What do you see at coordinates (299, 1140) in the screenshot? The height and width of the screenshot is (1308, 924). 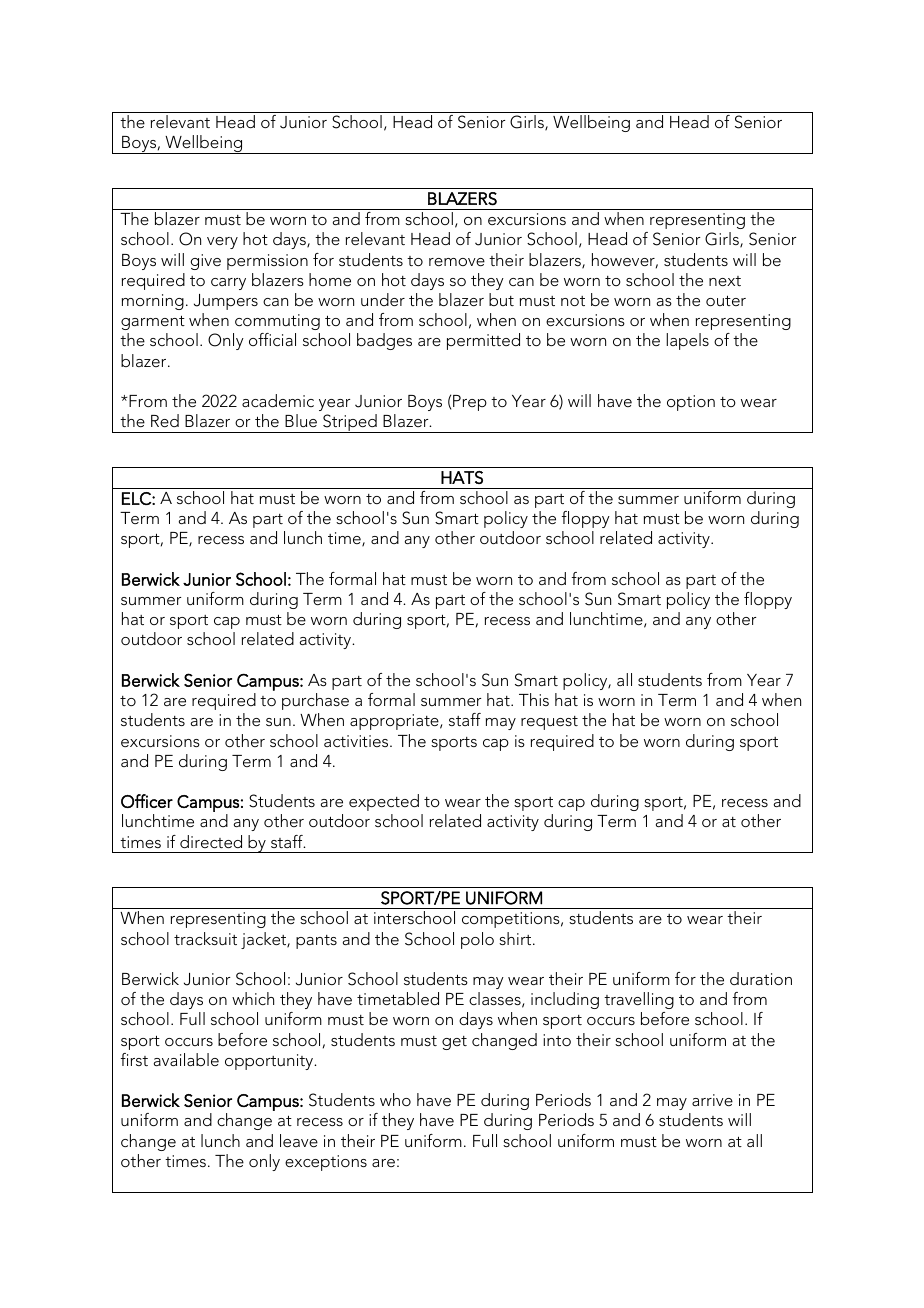 I see `leave` at bounding box center [299, 1140].
